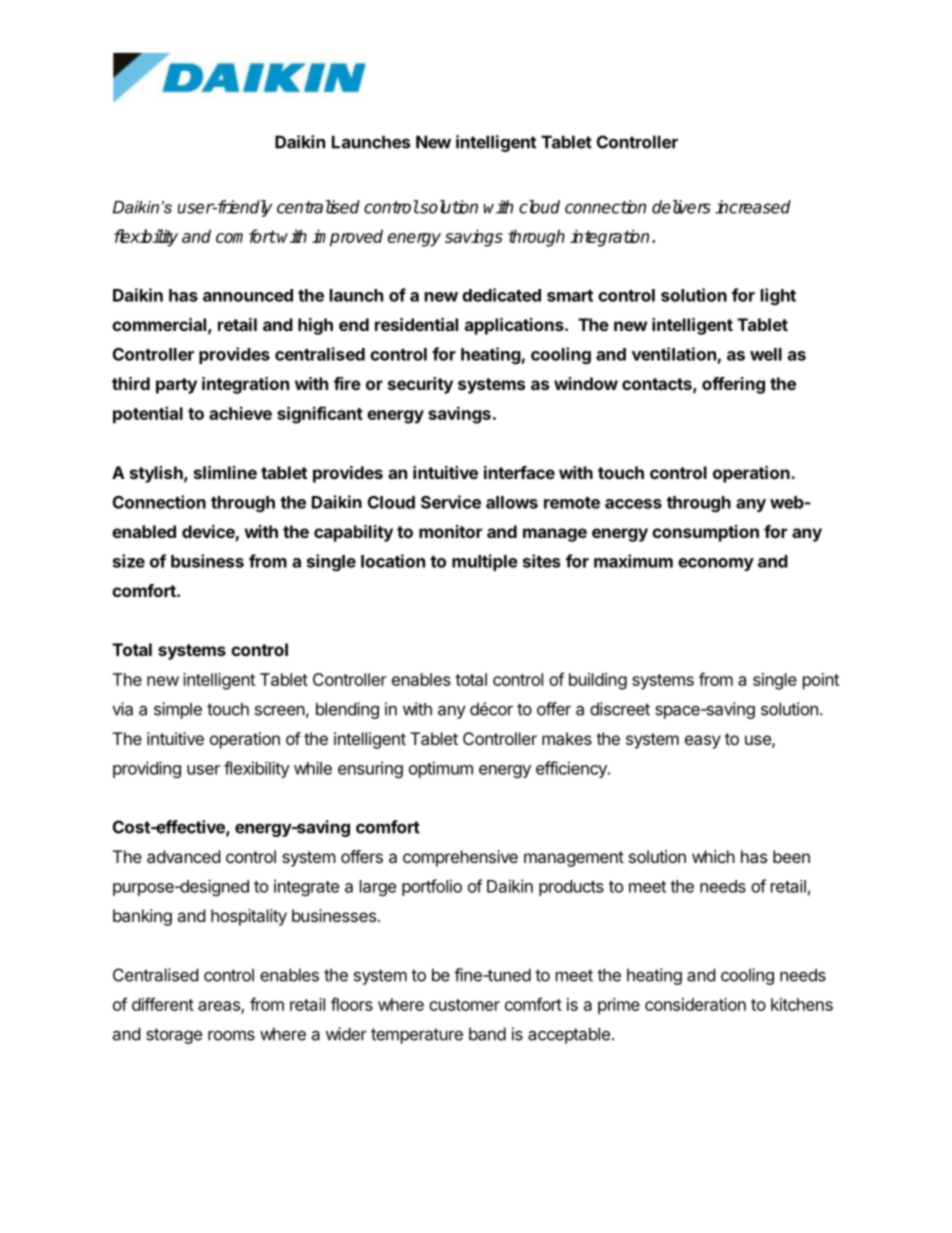  I want to click on easy, so click(703, 742).
